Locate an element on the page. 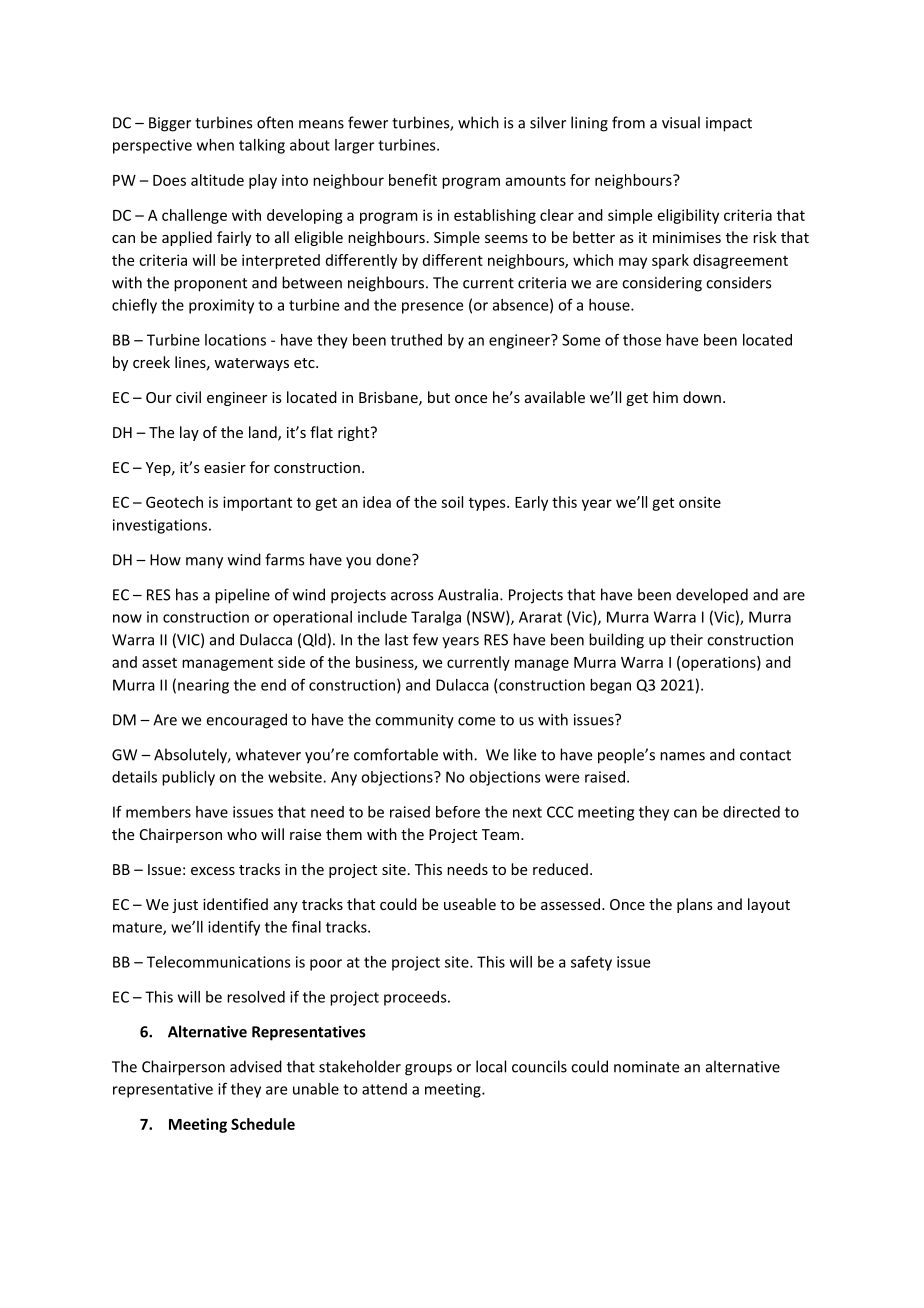  benefit is located at coordinates (413, 180).
